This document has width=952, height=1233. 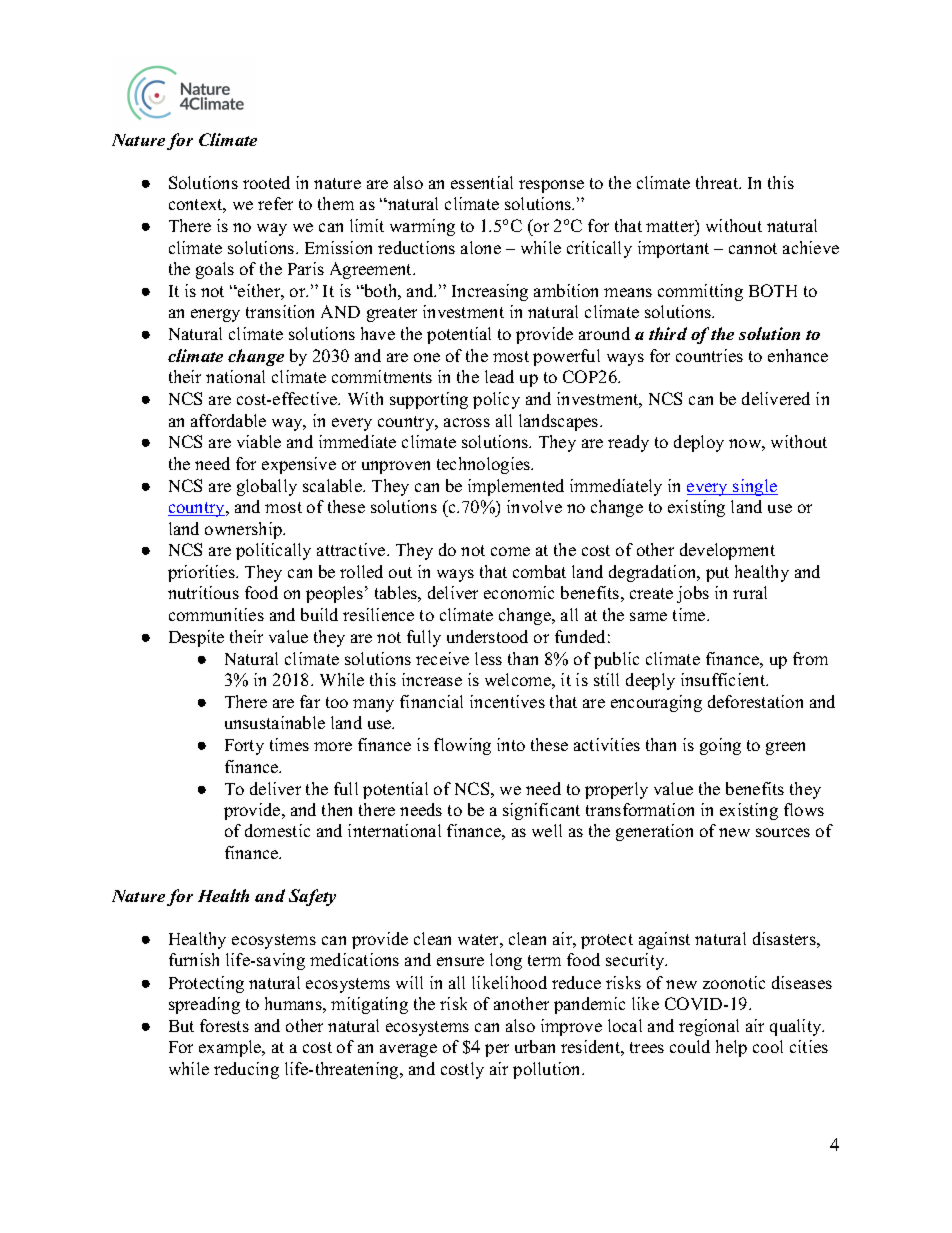 I want to click on cannot, so click(x=753, y=248).
